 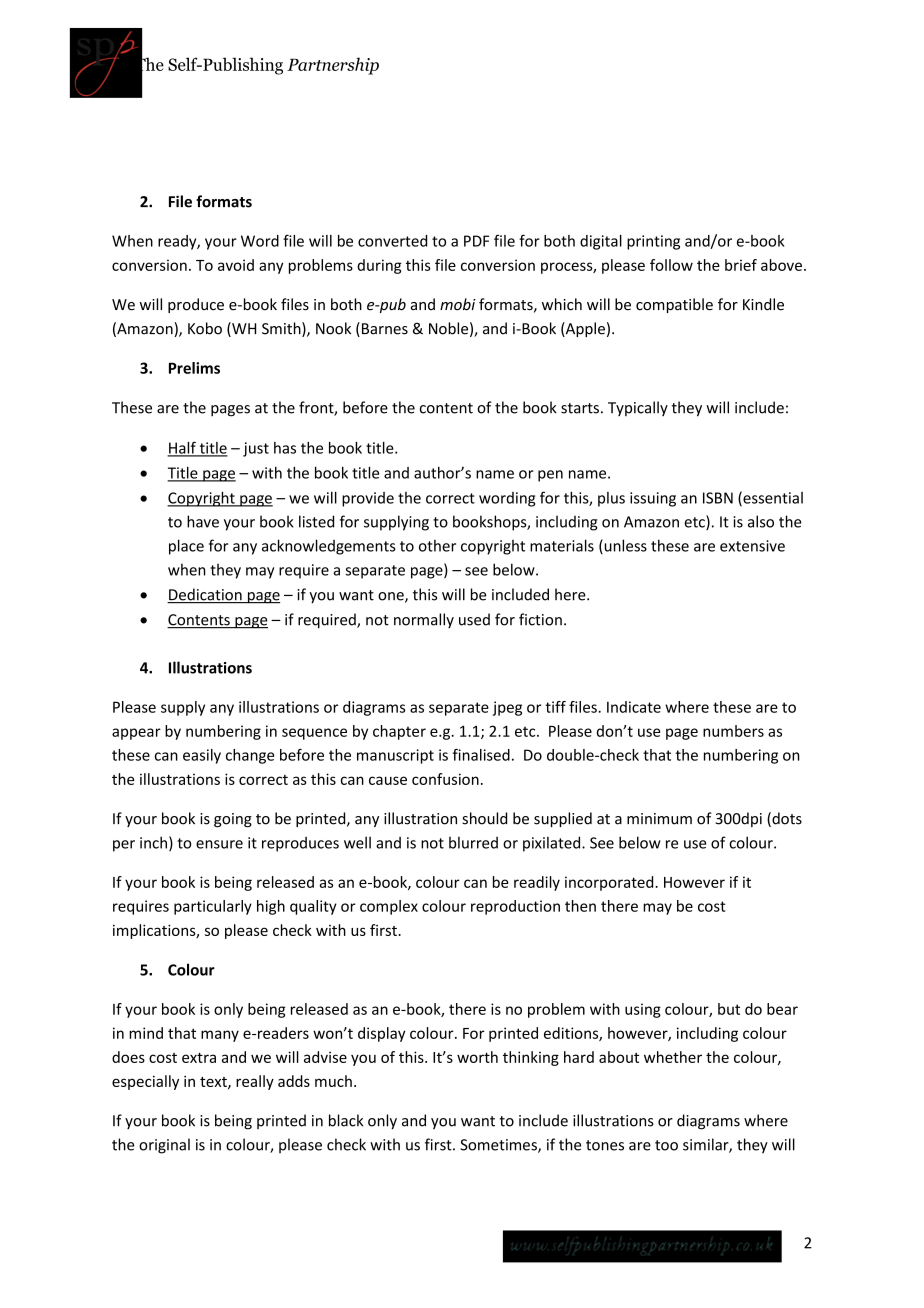 What do you see at coordinates (214, 1083) in the screenshot?
I see `text` at bounding box center [214, 1083].
